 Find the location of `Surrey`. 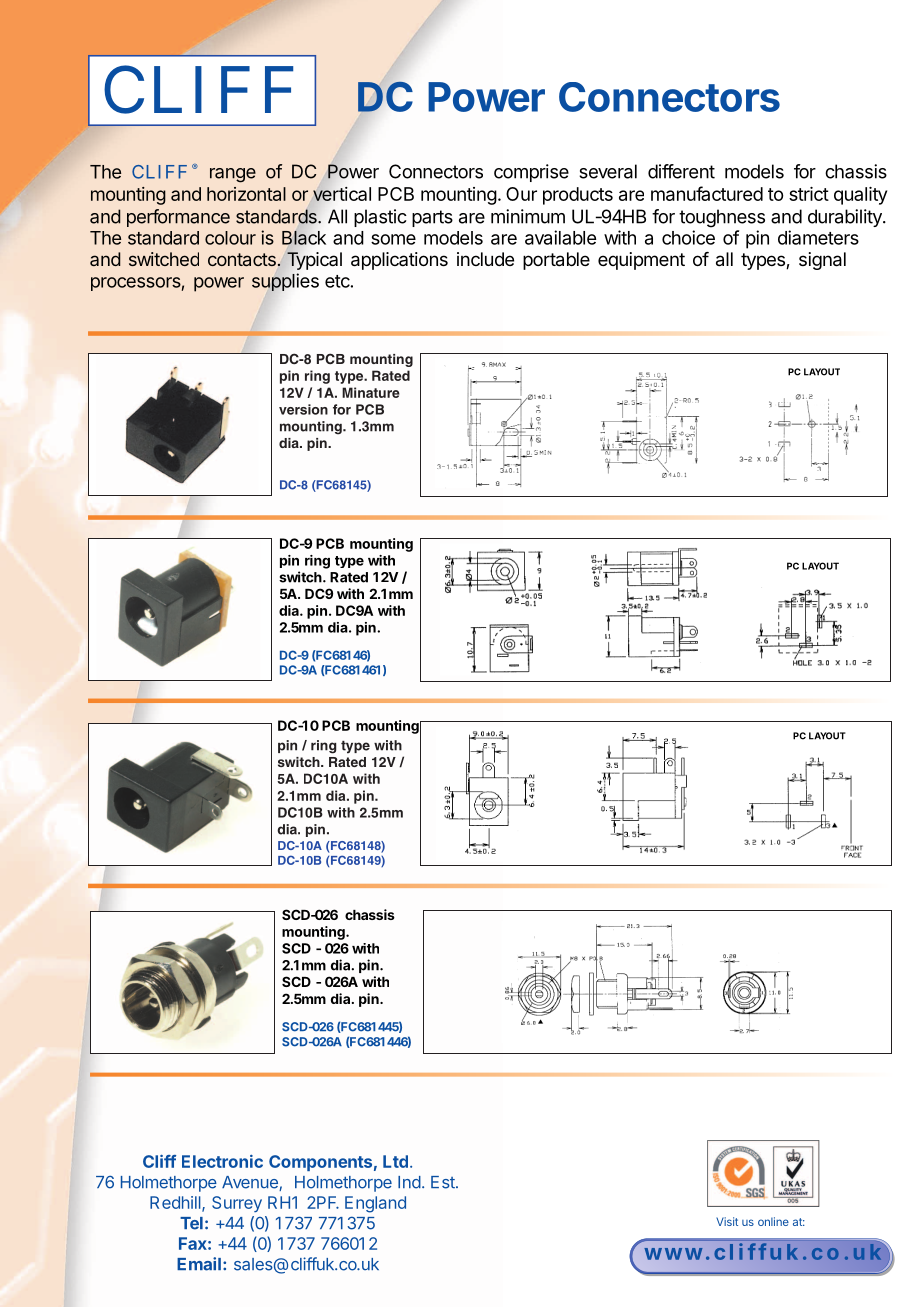

Surrey is located at coordinates (237, 1204).
